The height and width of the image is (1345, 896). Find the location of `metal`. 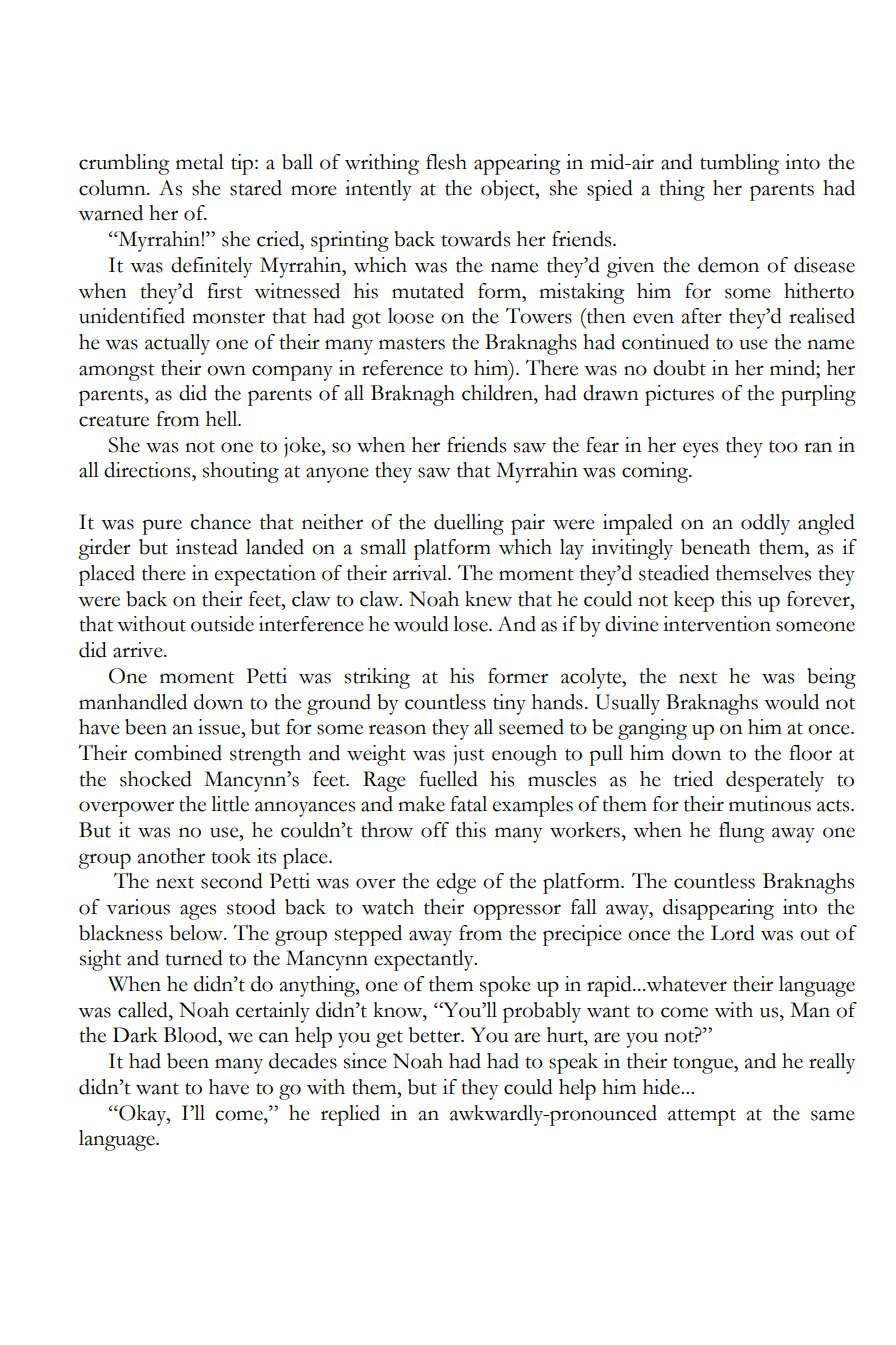

metal is located at coordinates (200, 162).
